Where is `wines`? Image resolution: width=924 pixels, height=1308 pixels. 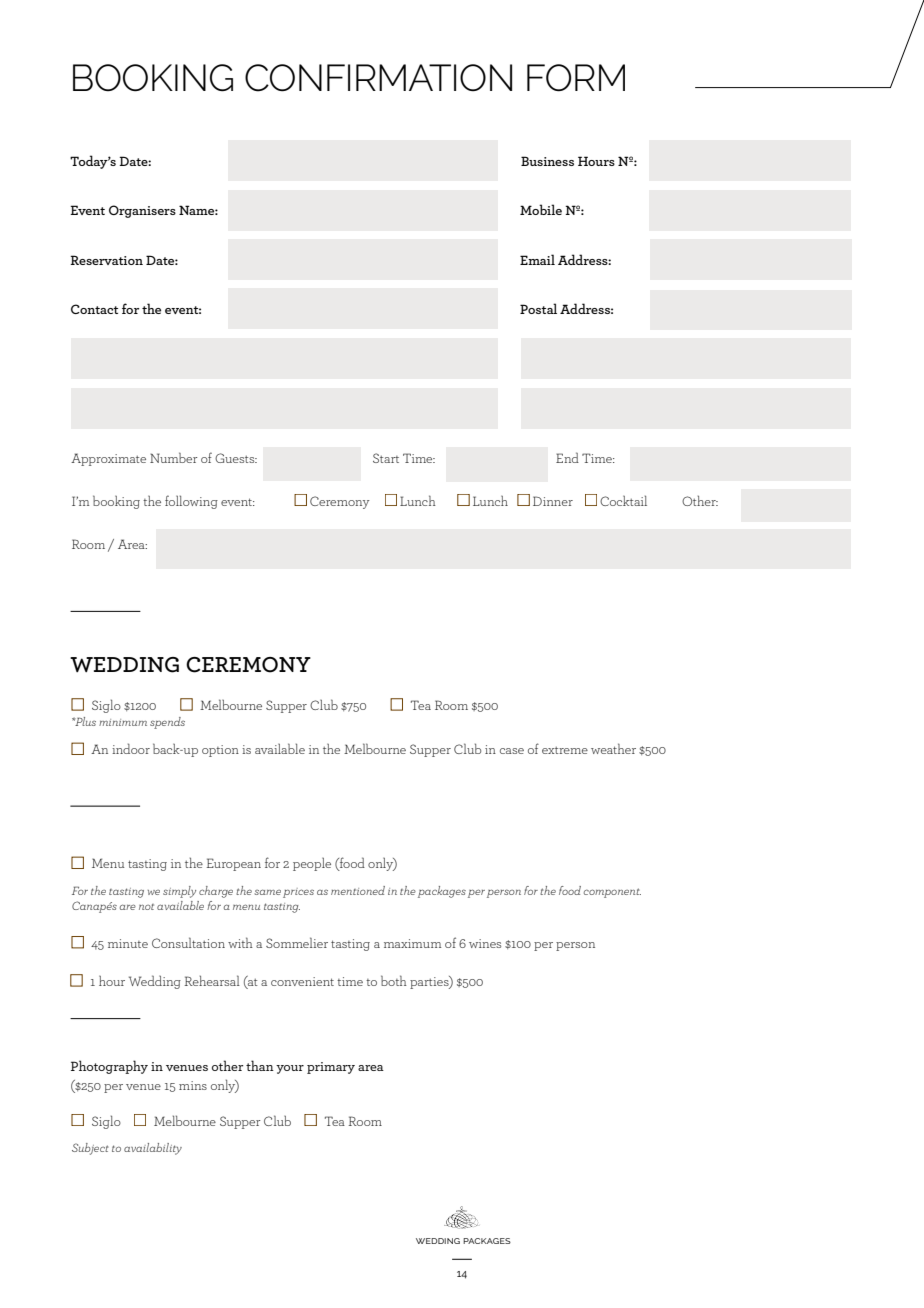
wines is located at coordinates (485, 943).
